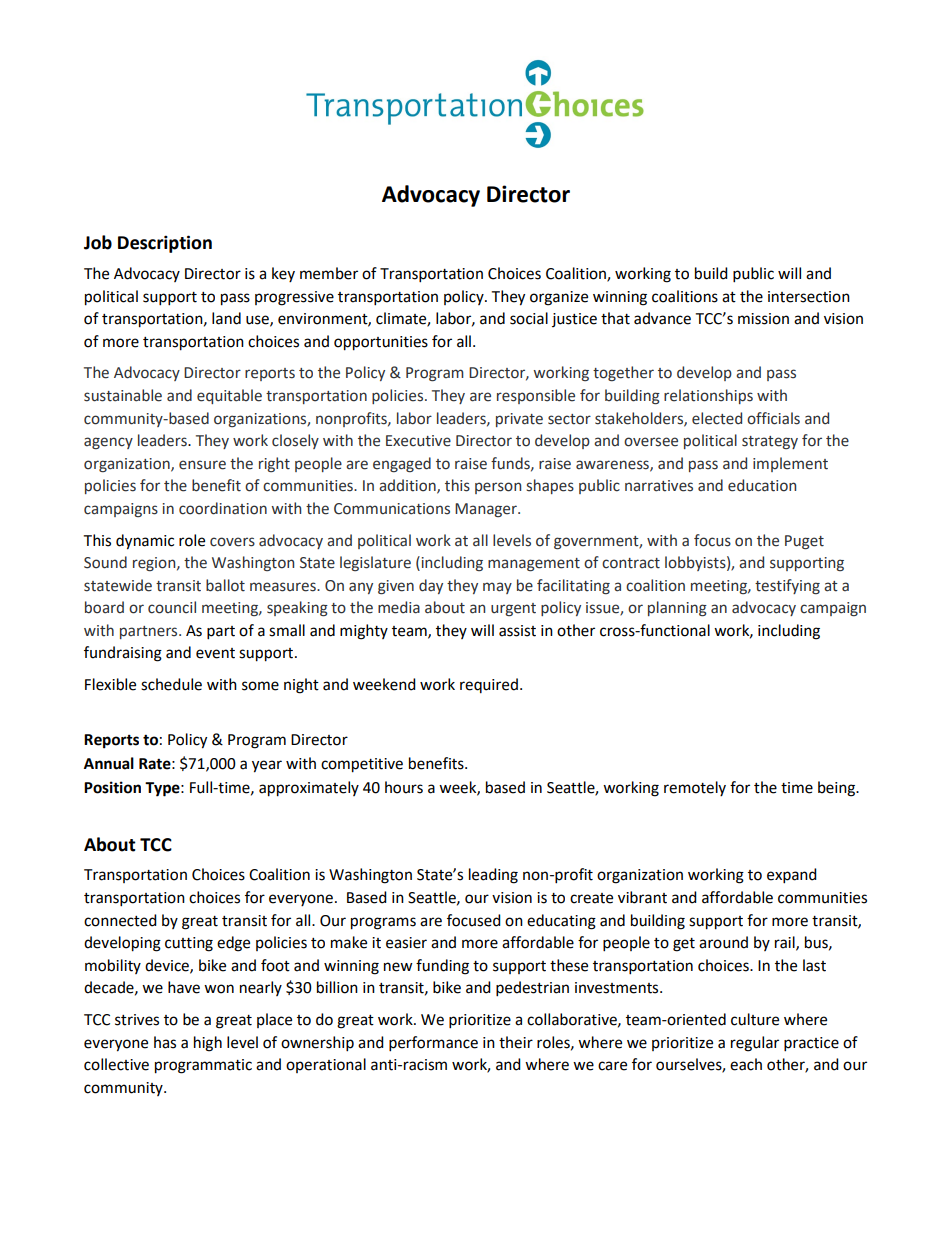 The height and width of the screenshot is (1233, 952). I want to click on Description, so click(165, 244).
